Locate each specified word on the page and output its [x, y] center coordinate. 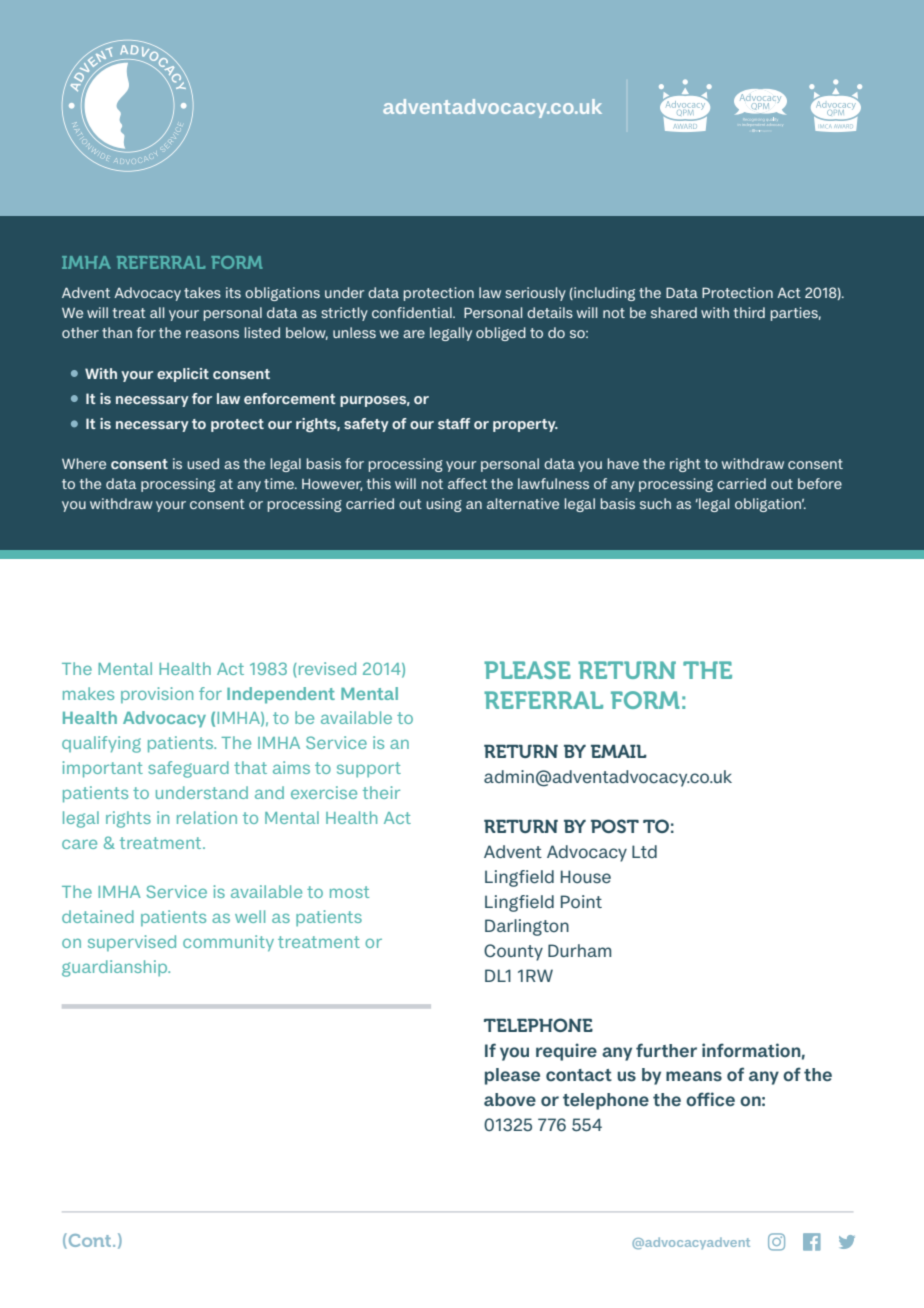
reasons [212, 334]
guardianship [116, 968]
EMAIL [619, 751]
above [510, 1099]
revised [326, 668]
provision [157, 695]
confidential [413, 312]
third [749, 312]
